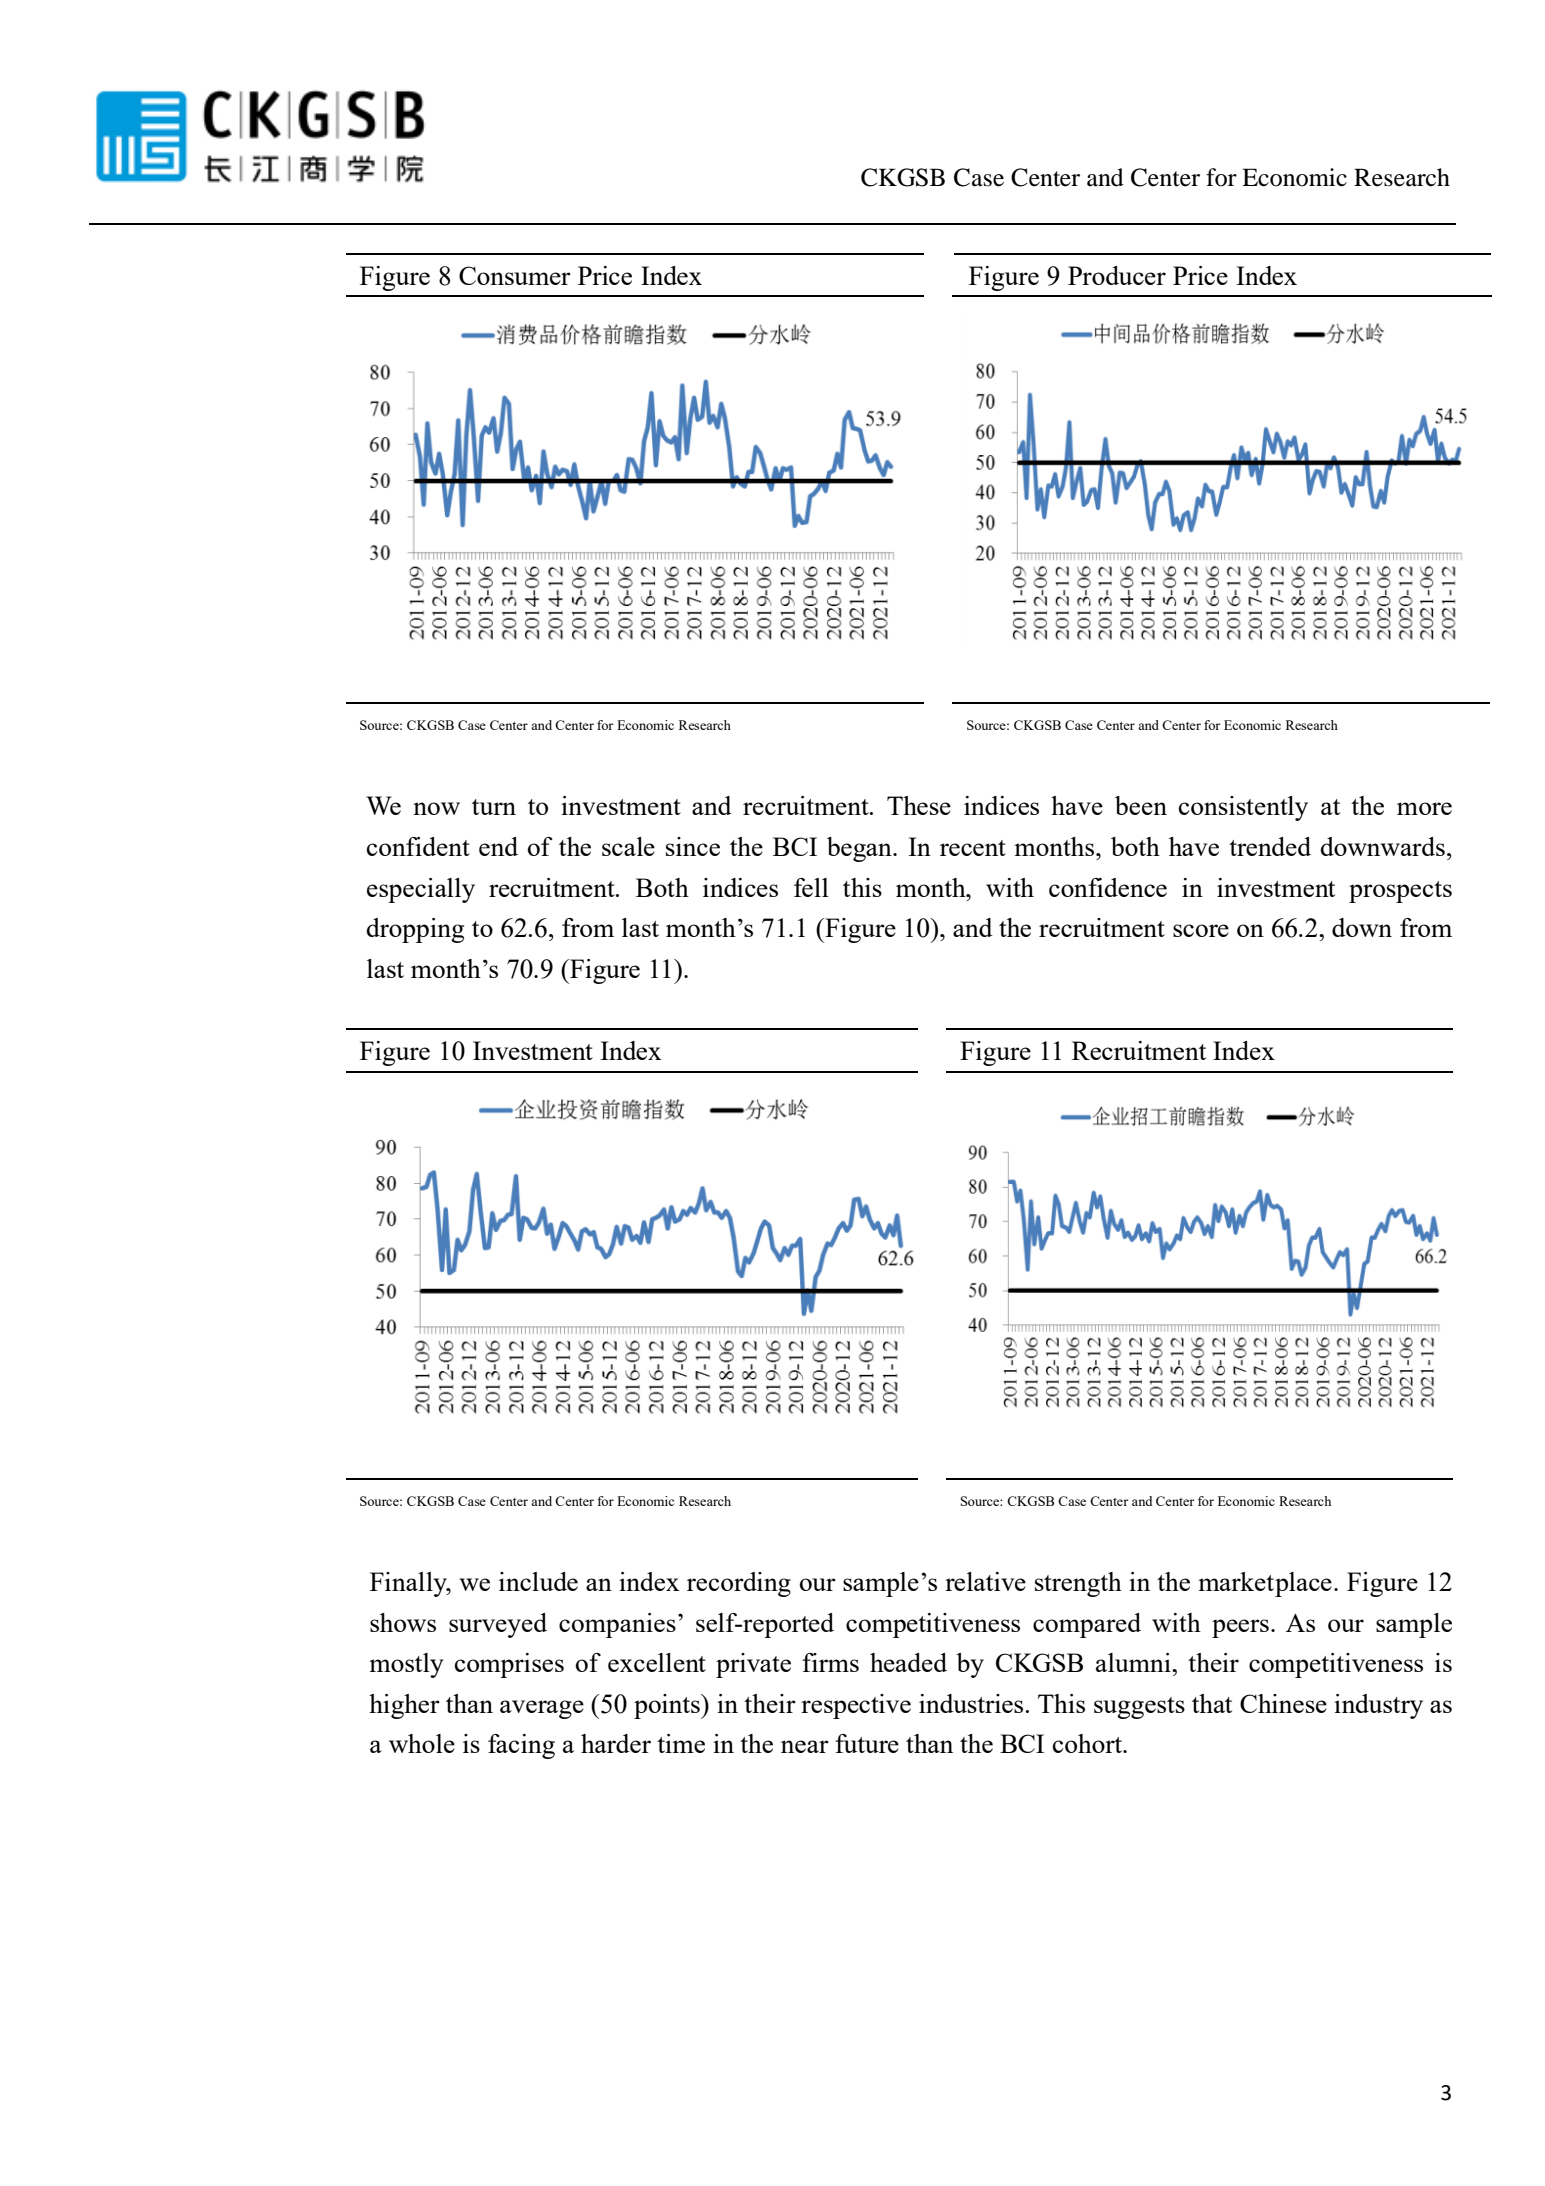 The image size is (1545, 2186). What do you see at coordinates (811, 887) in the page?
I see `fell` at bounding box center [811, 887].
